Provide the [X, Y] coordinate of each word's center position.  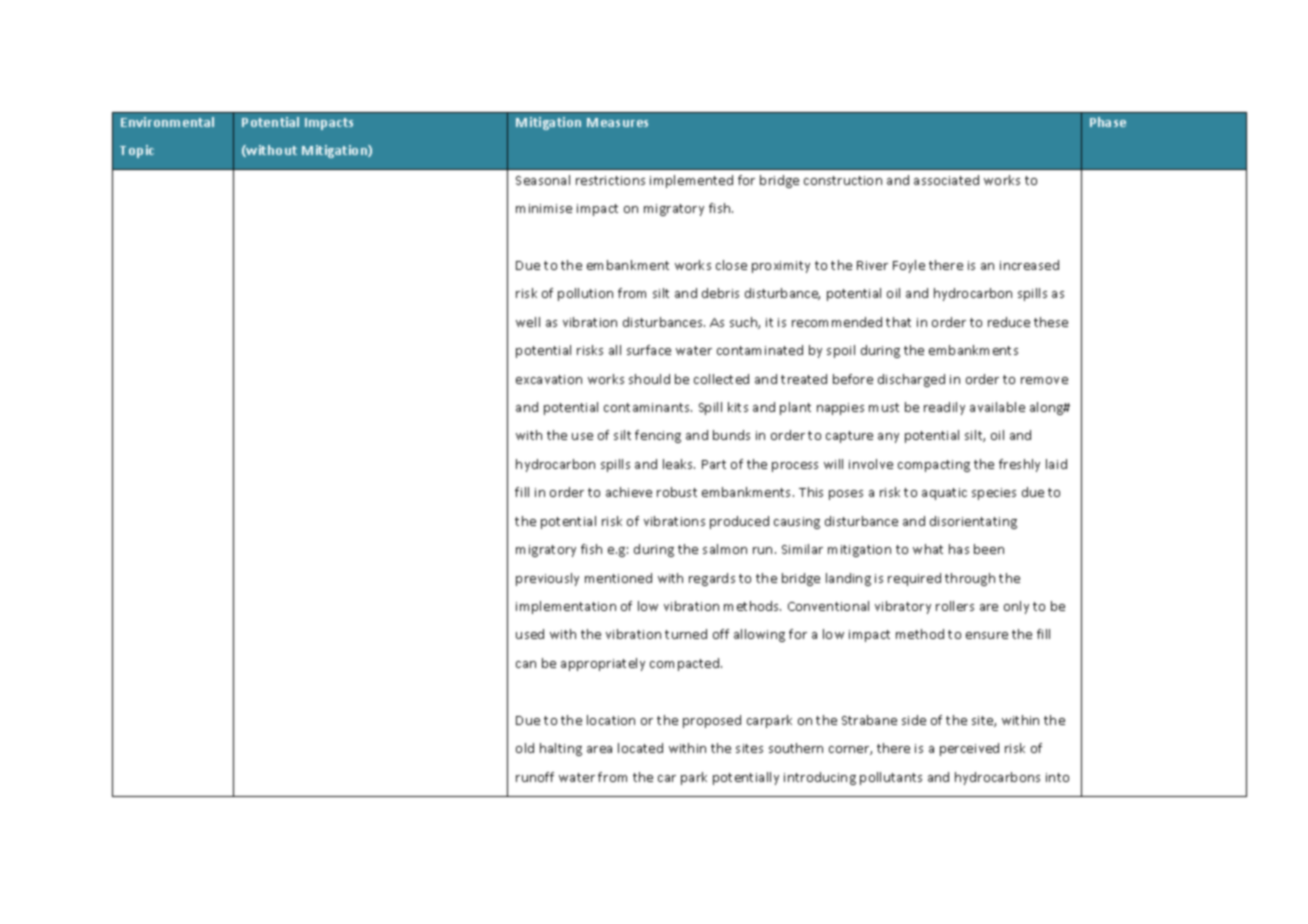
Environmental [167, 122]
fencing [658, 436]
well [528, 322]
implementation [566, 607]
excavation [549, 379]
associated [946, 180]
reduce [1009, 322]
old [525, 748]
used [530, 634]
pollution [585, 294]
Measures [617, 122]
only [1016, 607]
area [599, 749]
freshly [1019, 465]
